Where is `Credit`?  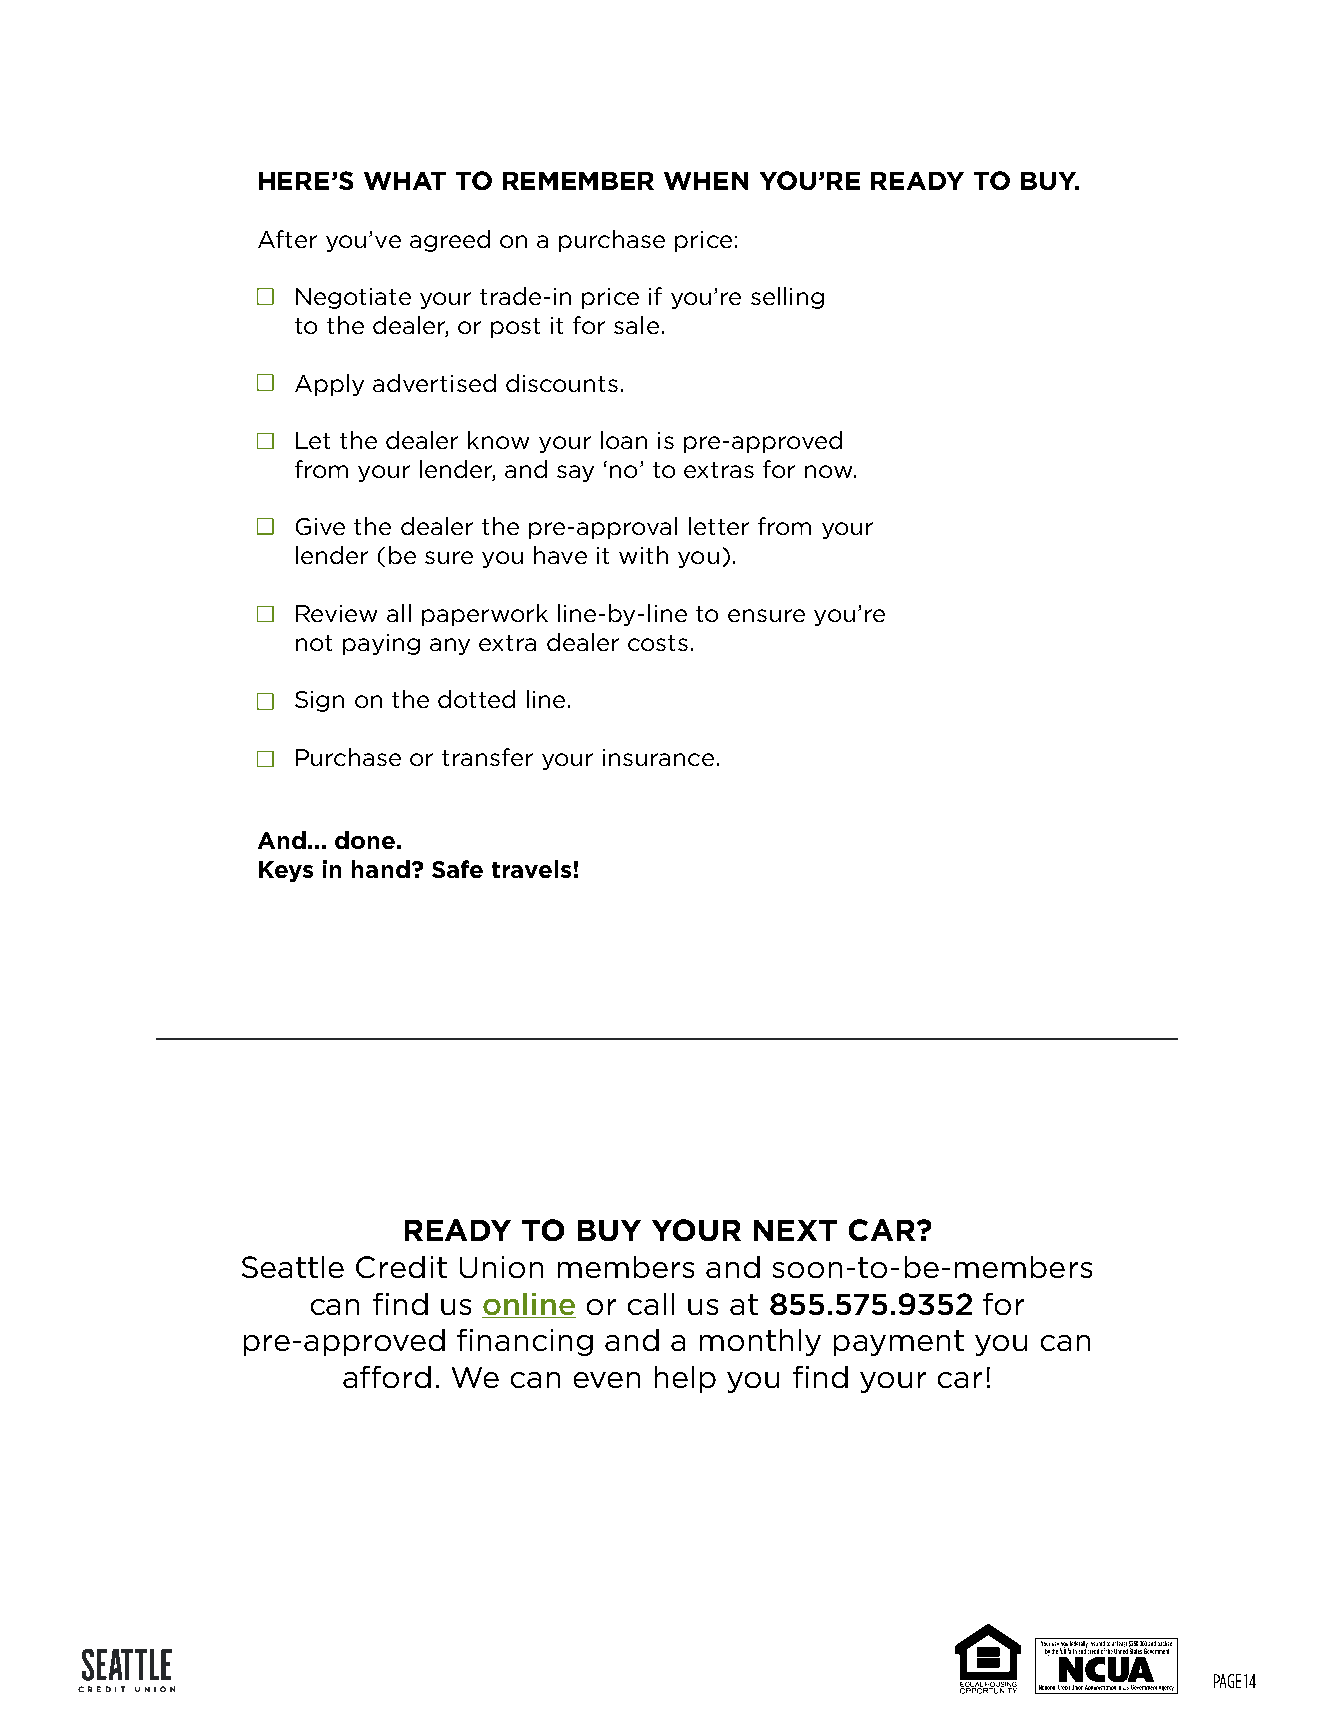 Credit is located at coordinates (401, 1267).
